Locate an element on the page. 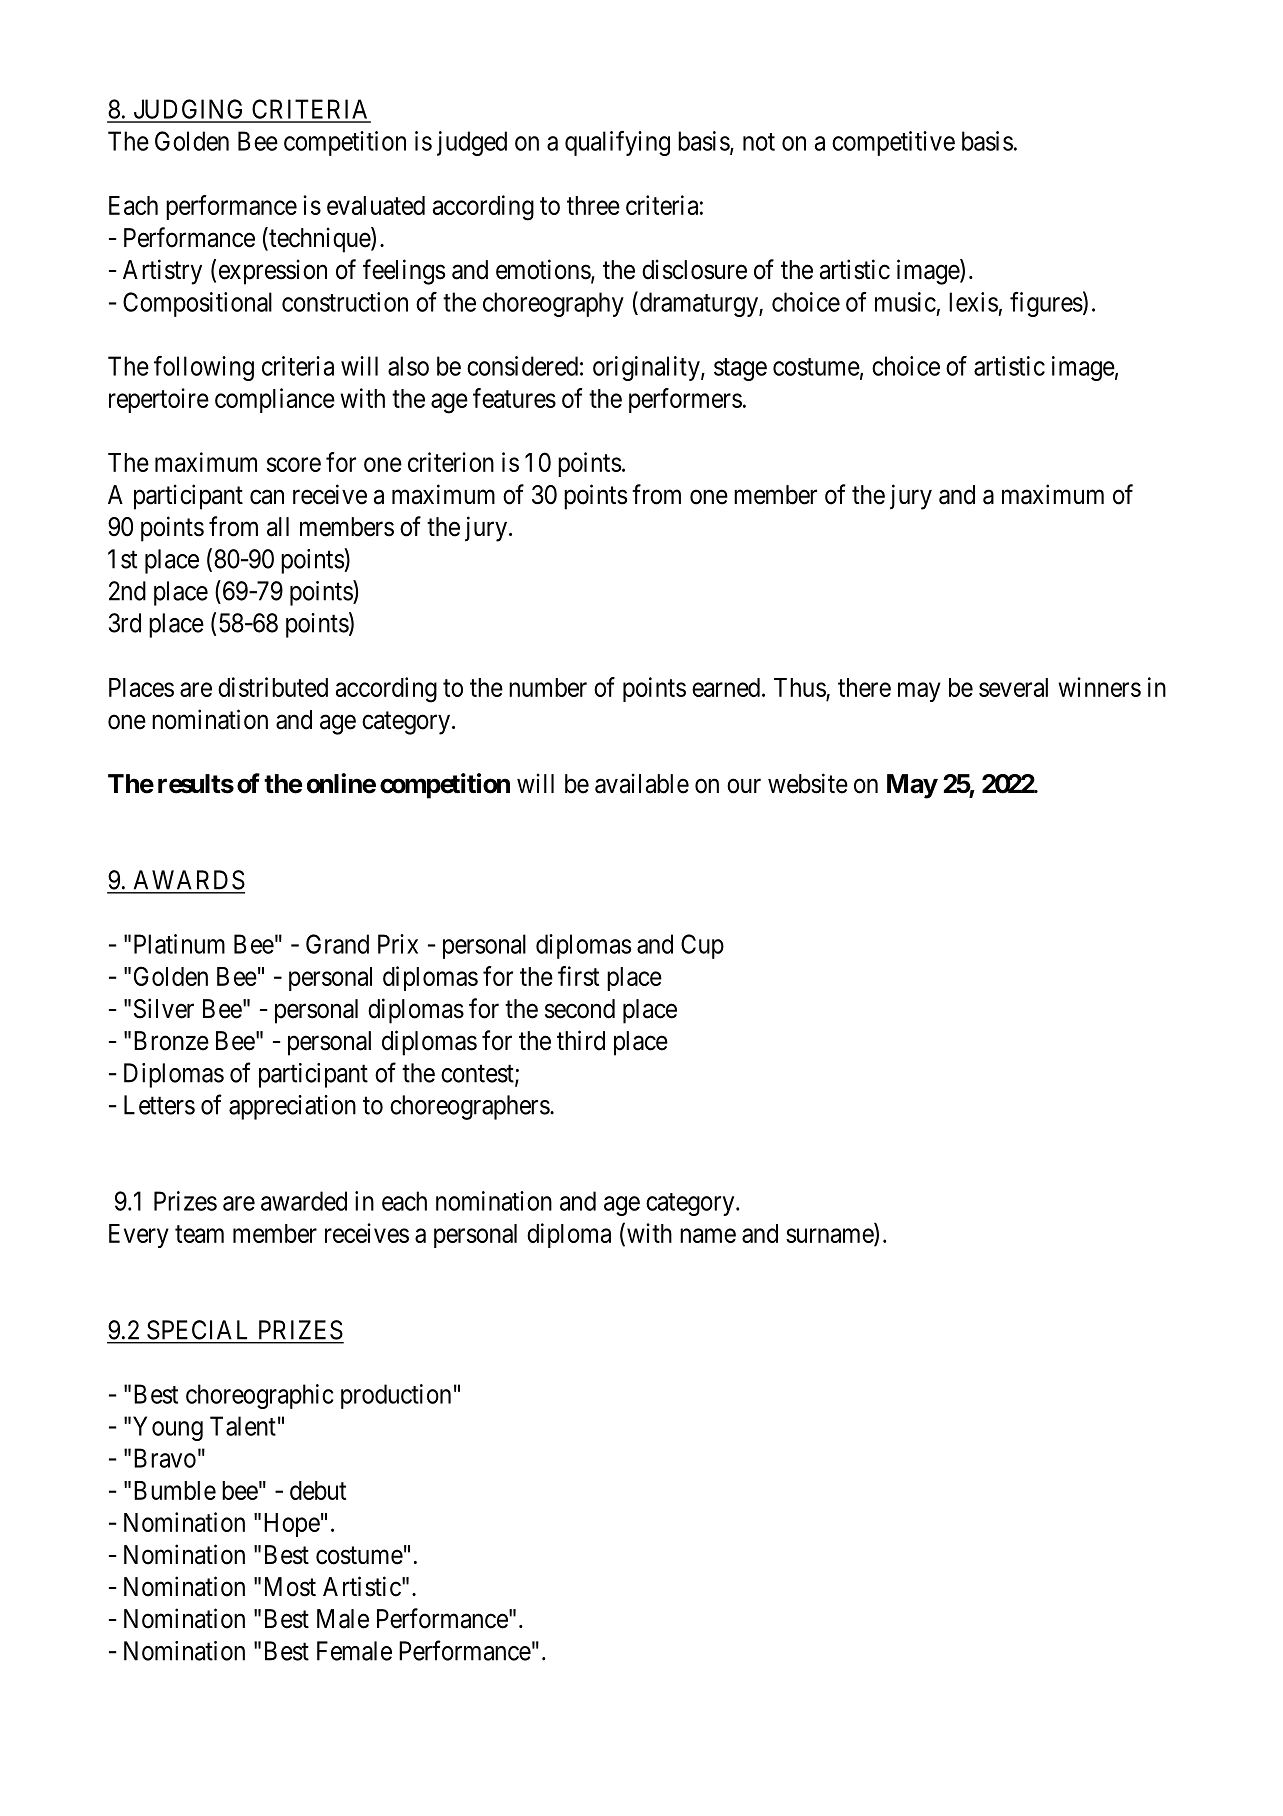 The image size is (1283, 1816). Hope is located at coordinates (292, 1525).
